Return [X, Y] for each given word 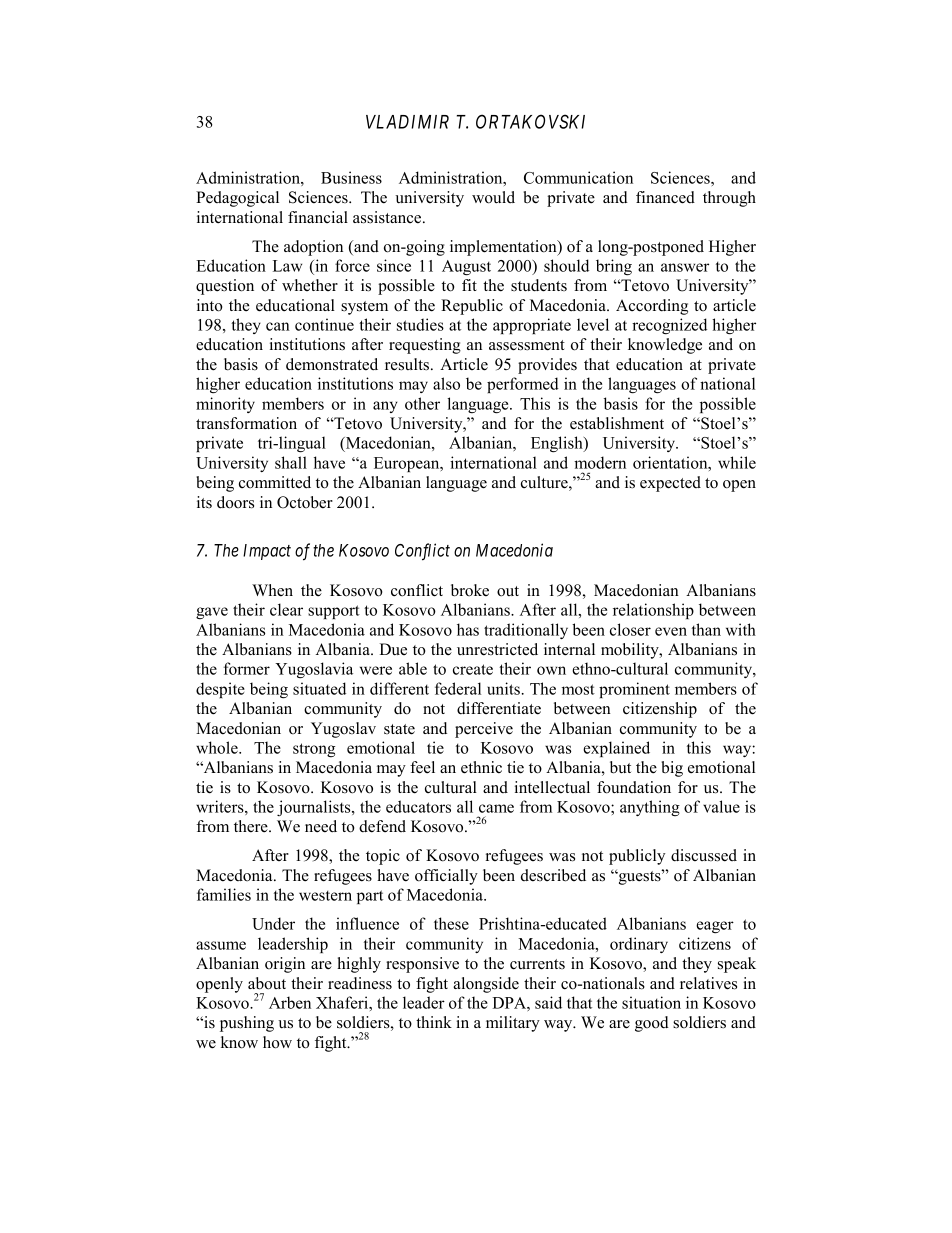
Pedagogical [237, 199]
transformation [246, 423]
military [513, 1024]
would [493, 197]
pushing [247, 1024]
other [422, 403]
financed [665, 197]
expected [670, 484]
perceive [484, 730]
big [672, 769]
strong [314, 750]
